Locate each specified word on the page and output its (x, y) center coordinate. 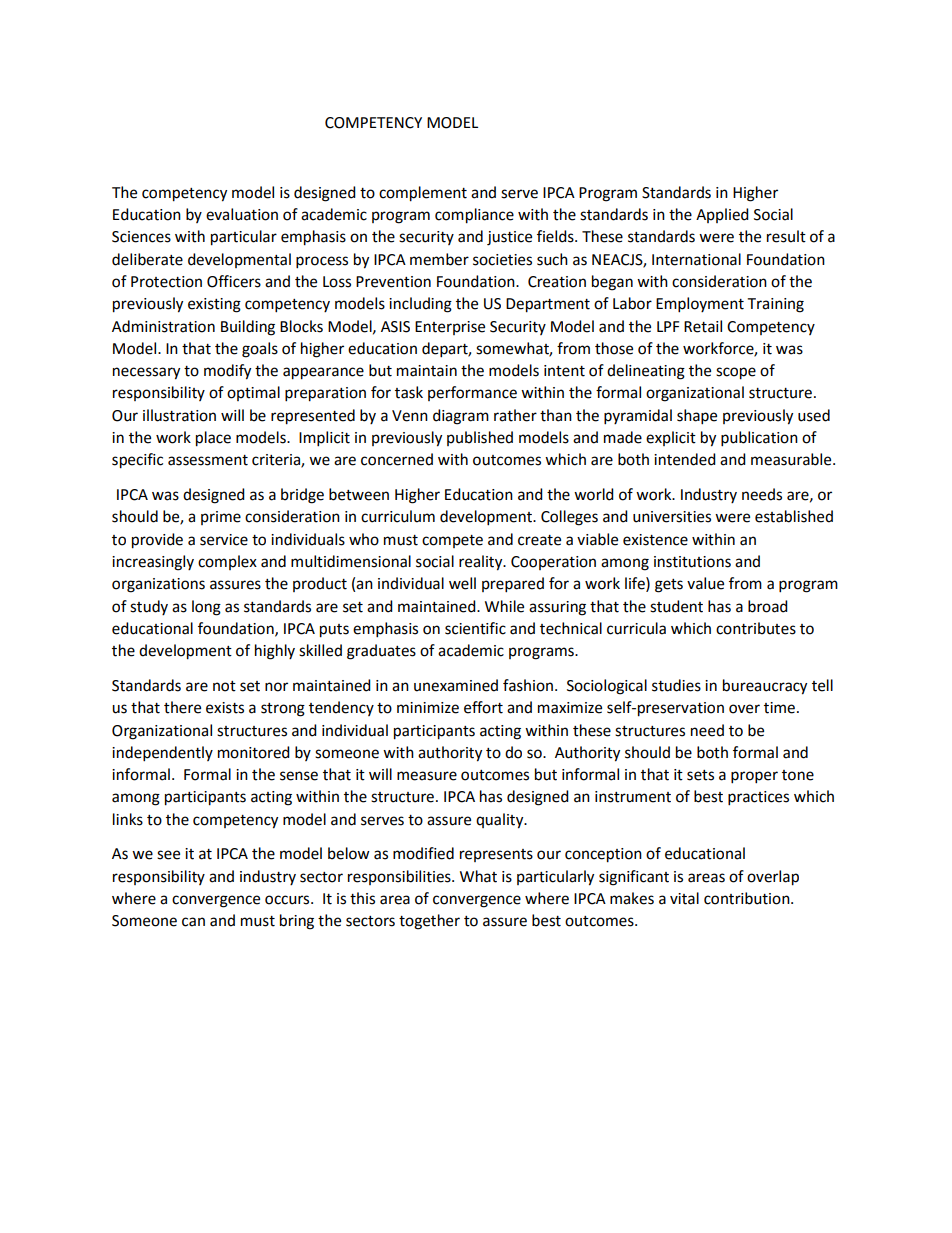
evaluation (242, 214)
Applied (722, 215)
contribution (748, 898)
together (429, 922)
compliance (474, 216)
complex (227, 562)
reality (482, 563)
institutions (692, 562)
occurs (288, 900)
